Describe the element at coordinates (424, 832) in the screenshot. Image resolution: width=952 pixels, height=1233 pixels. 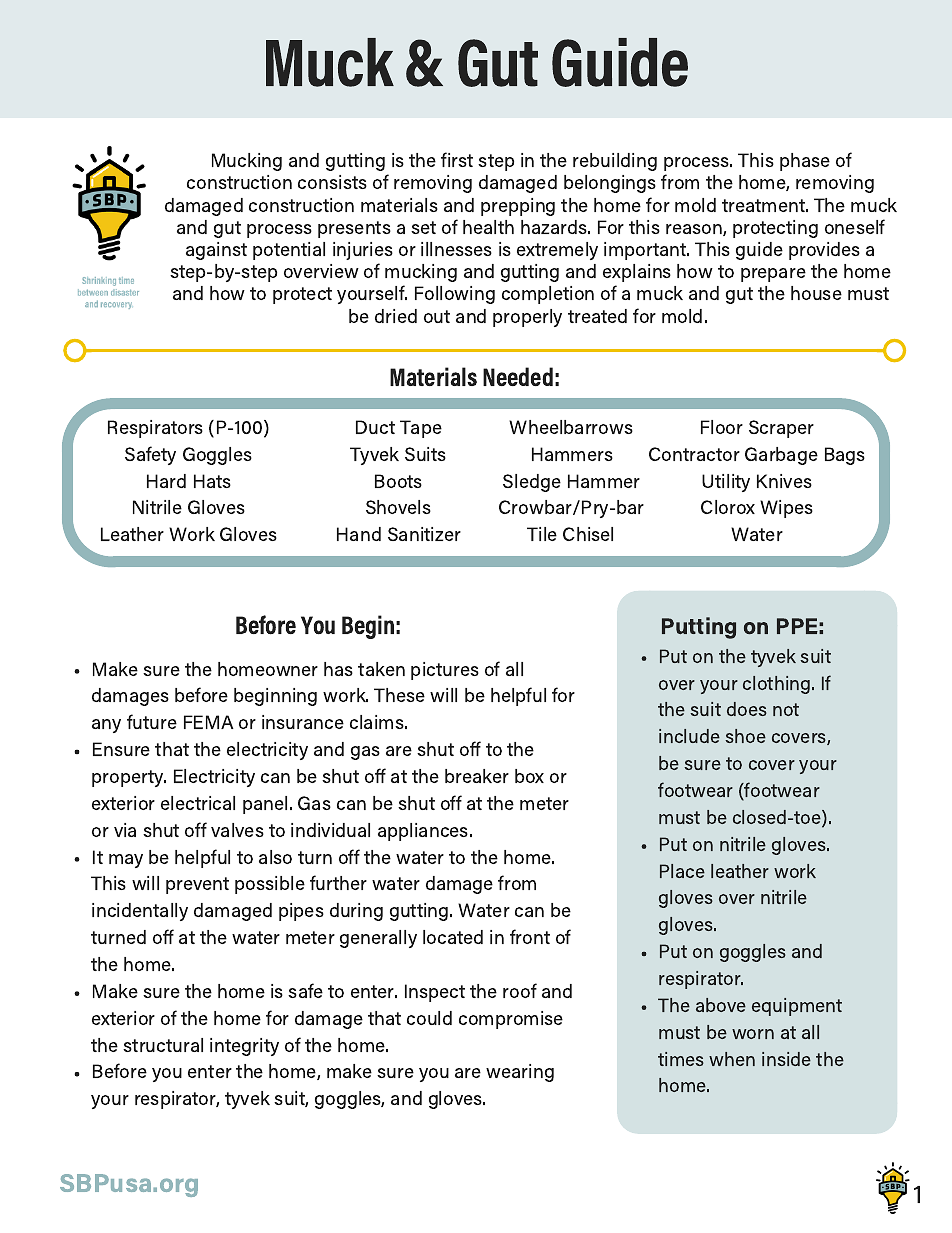
I see `appliances` at that location.
